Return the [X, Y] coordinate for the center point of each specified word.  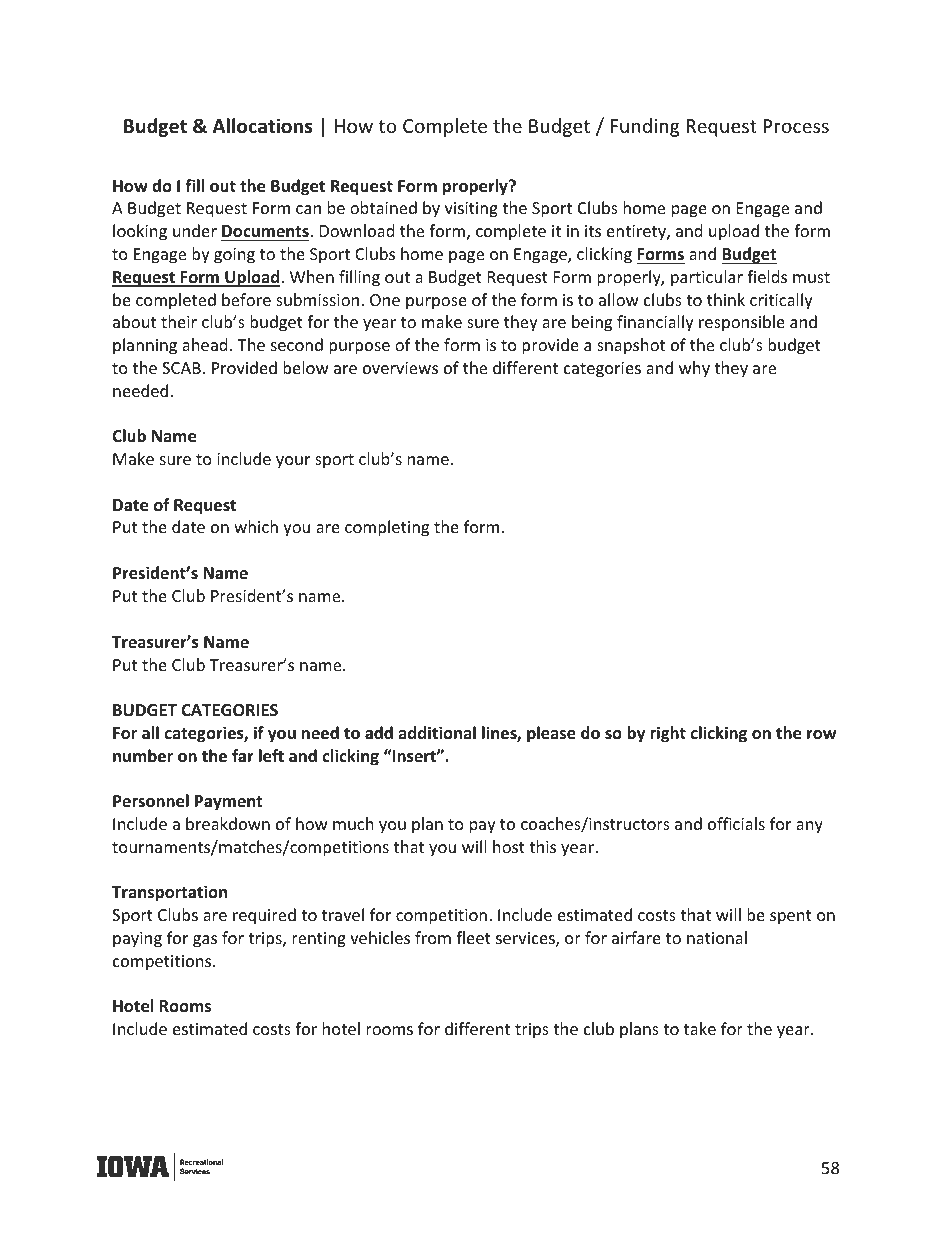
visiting [471, 210]
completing [387, 528]
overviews [400, 368]
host [509, 846]
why [694, 369]
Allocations [262, 126]
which [256, 526]
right [668, 734]
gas [205, 941]
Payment [228, 803]
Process [796, 126]
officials [736, 823]
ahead [204, 344]
